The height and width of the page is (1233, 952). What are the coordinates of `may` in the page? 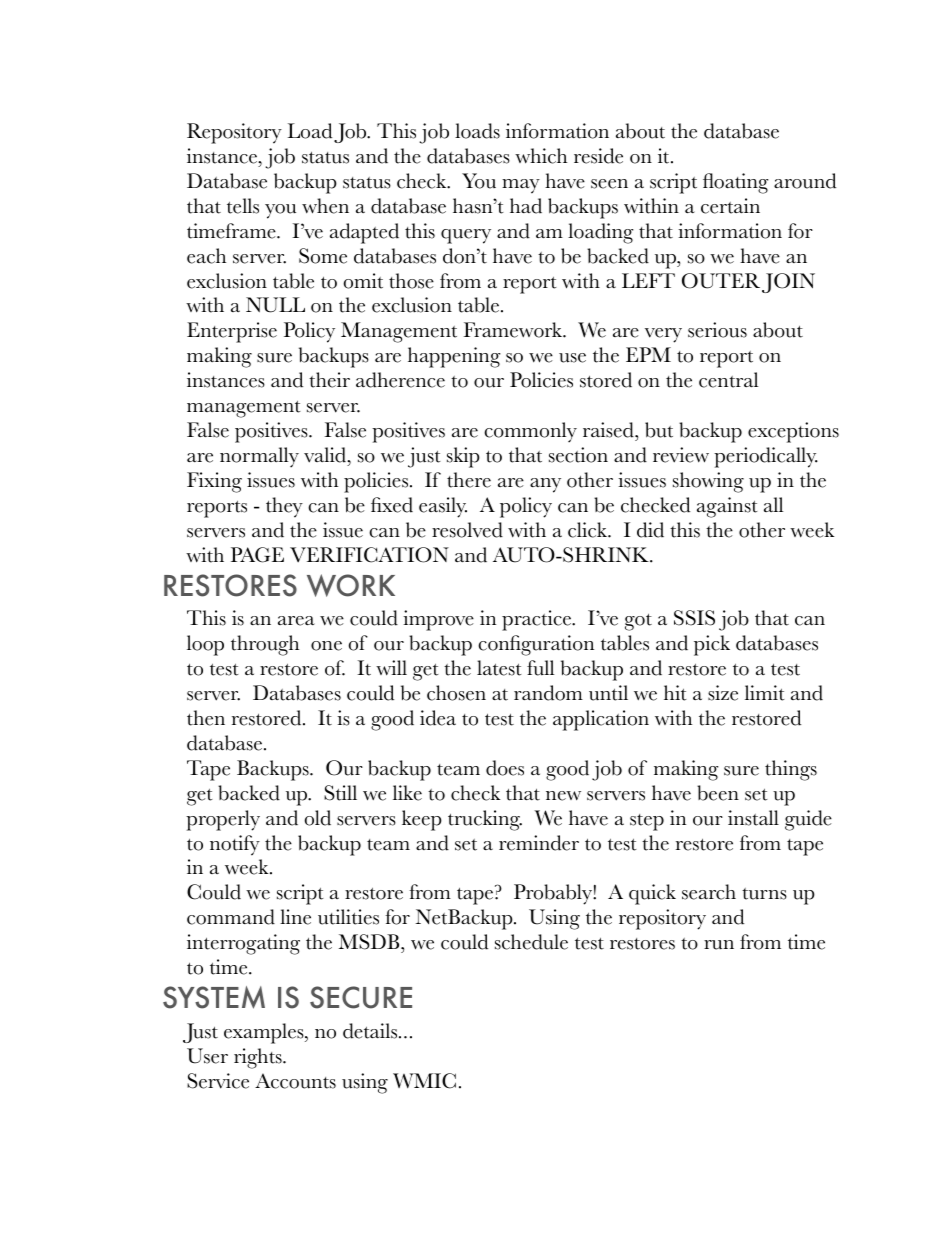 It's located at (521, 186).
